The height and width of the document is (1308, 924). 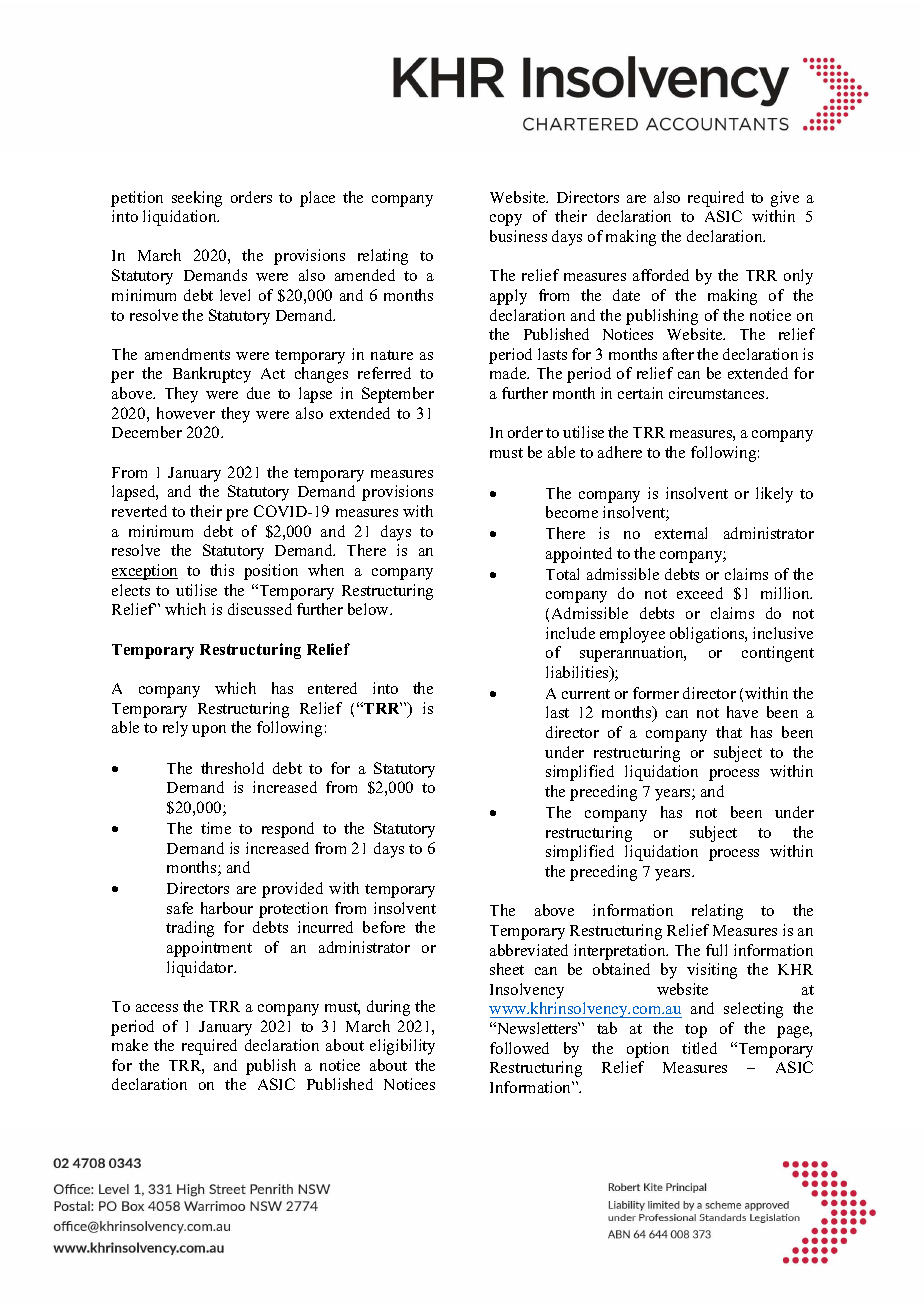 What do you see at coordinates (197, 199) in the document?
I see `seeking` at bounding box center [197, 199].
